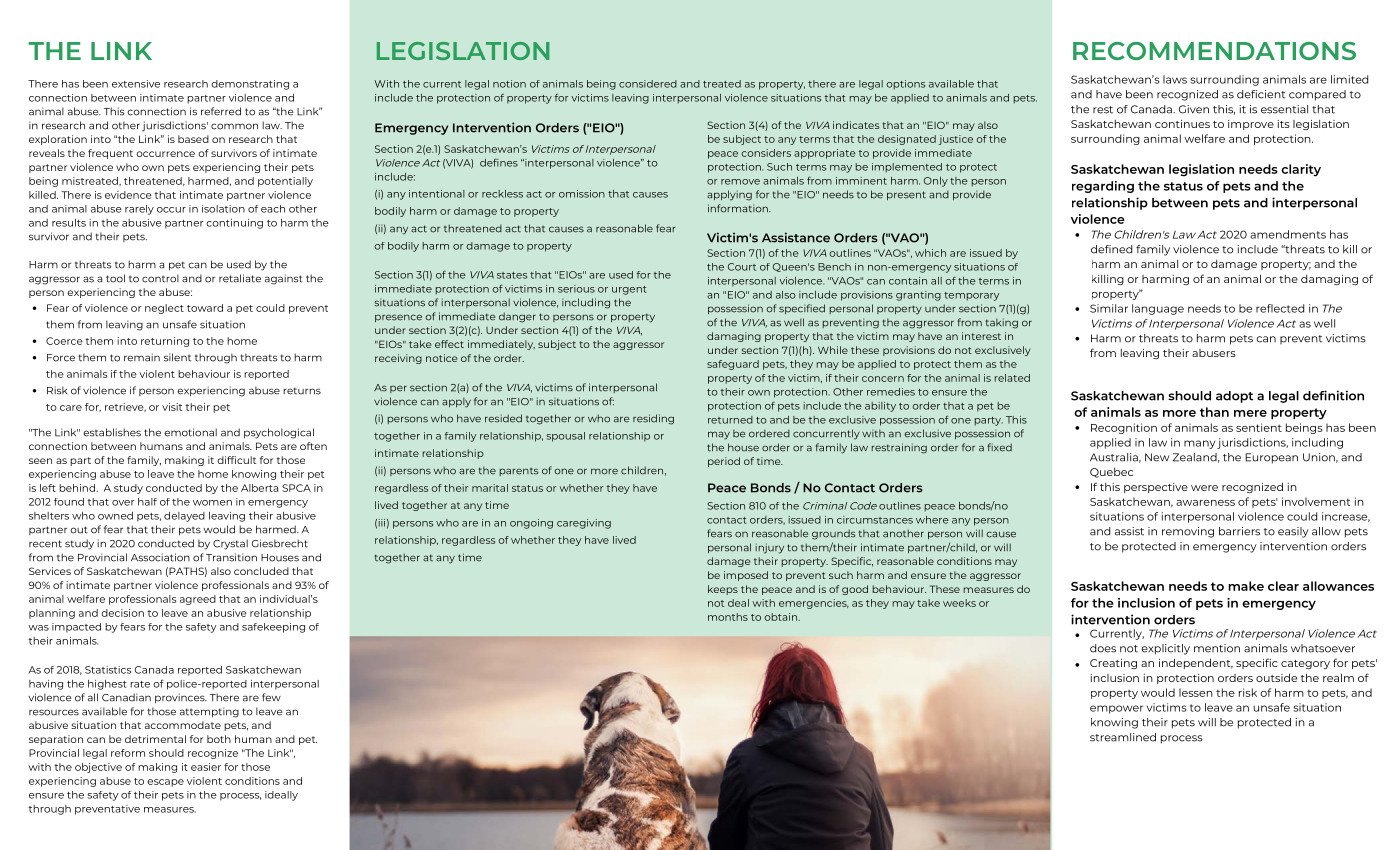 This document has width=1400, height=850. What do you see at coordinates (223, 209) in the document?
I see `isolation` at bounding box center [223, 209].
